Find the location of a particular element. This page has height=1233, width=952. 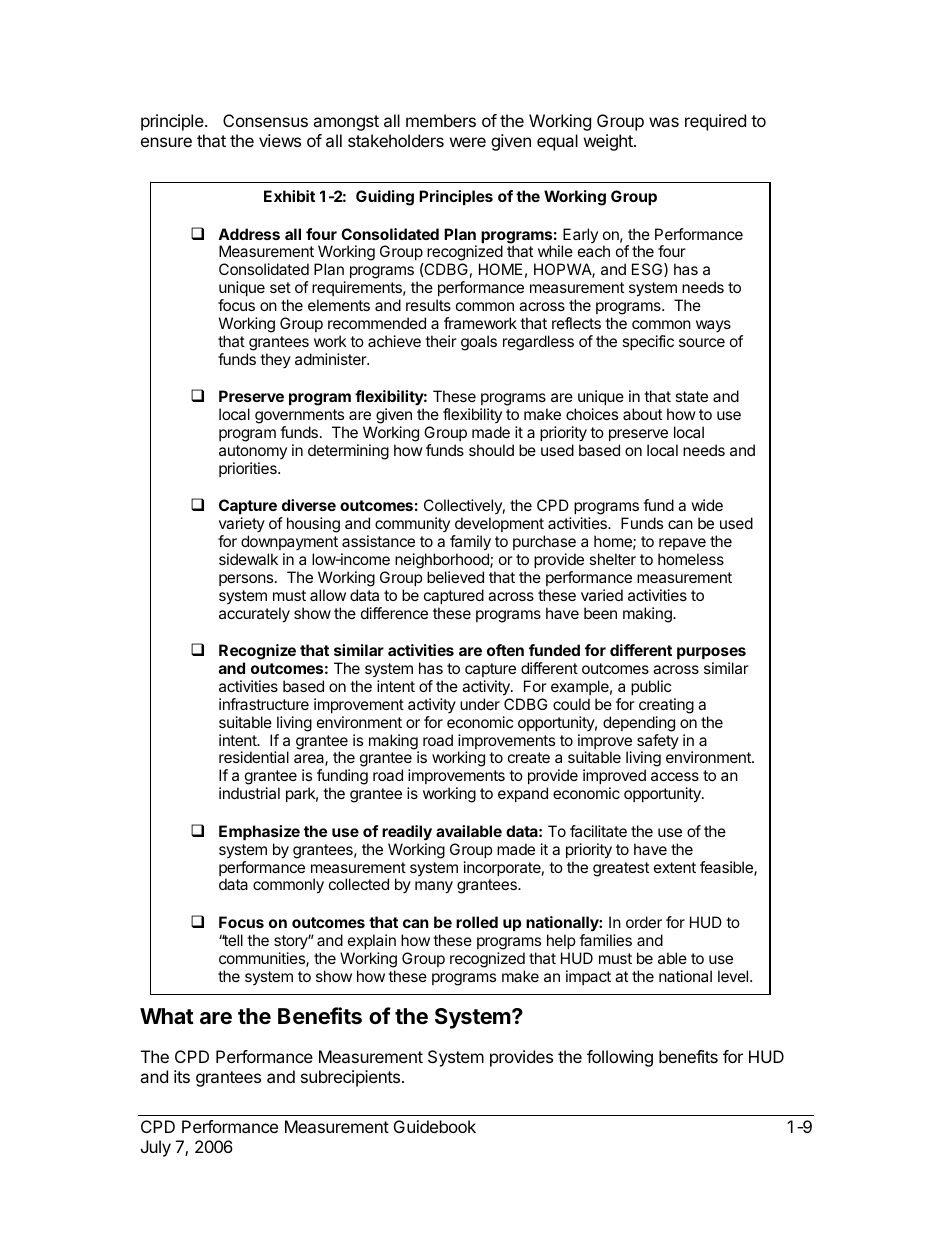

their is located at coordinates (441, 341).
